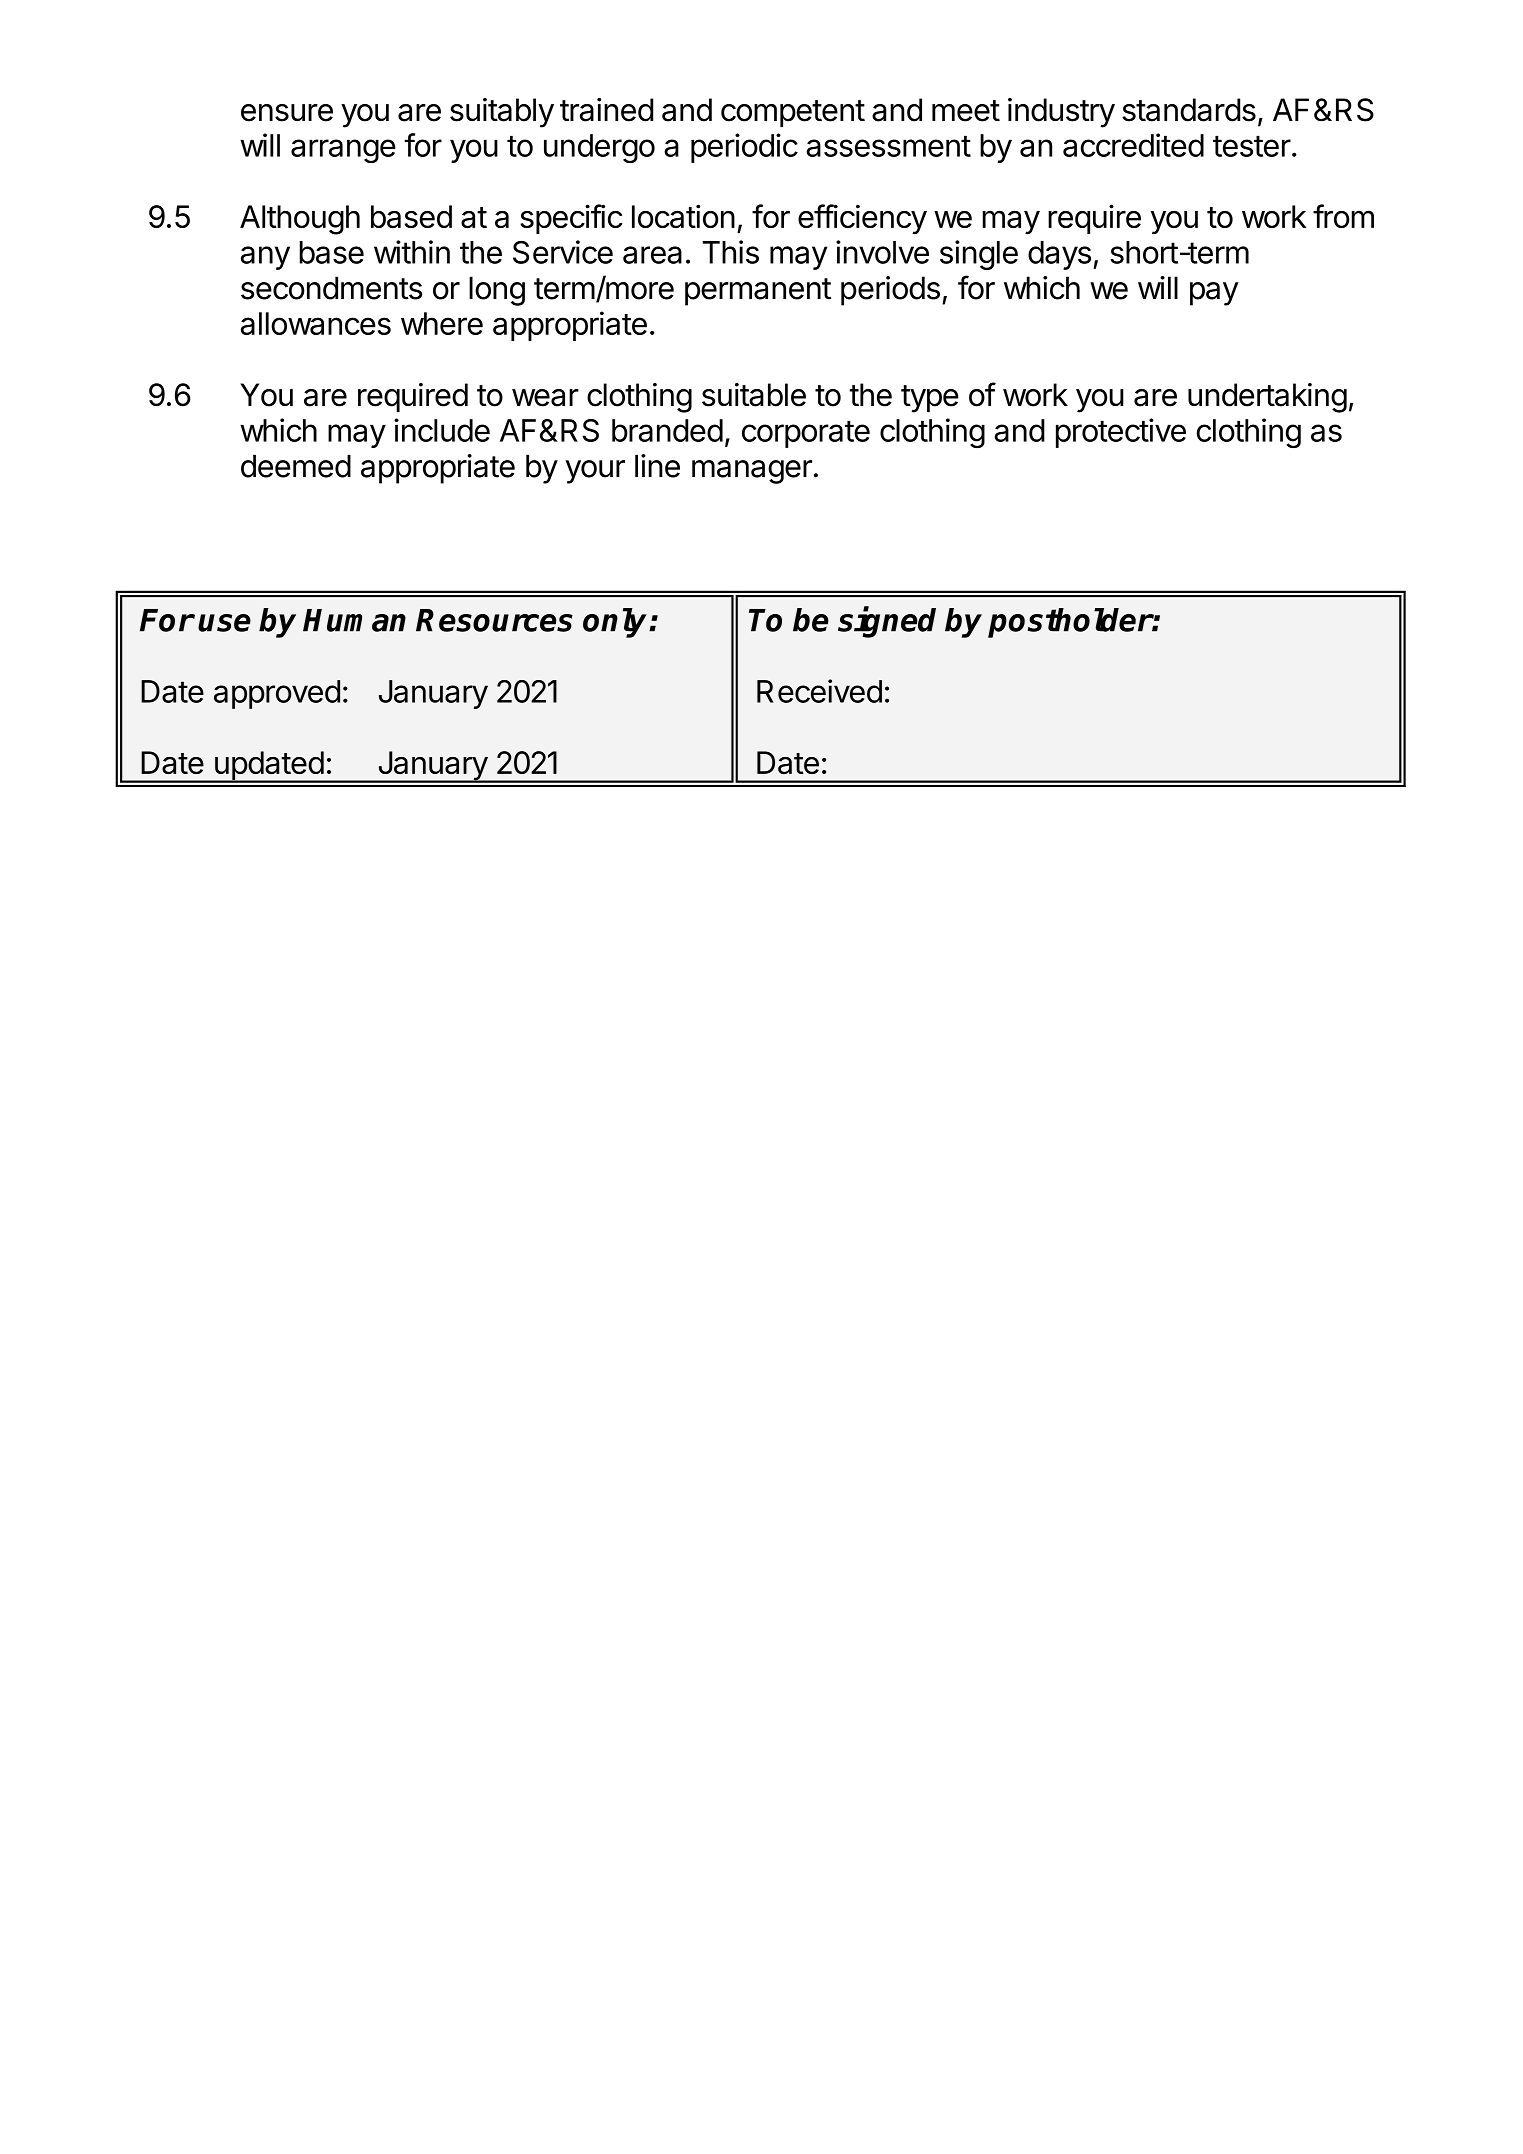 The height and width of the page is (2154, 1523). I want to click on standards, so click(1189, 110).
